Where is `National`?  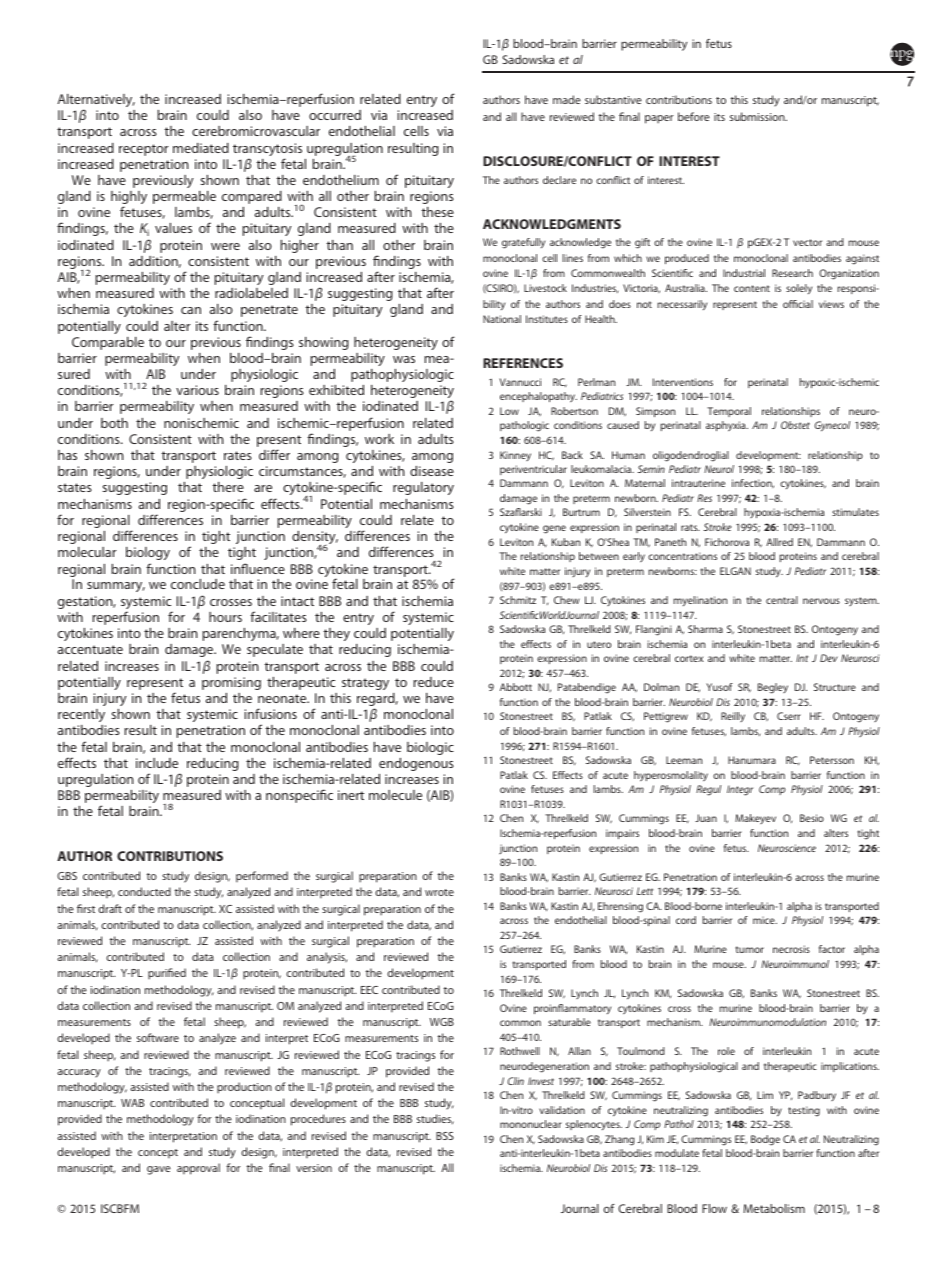
National is located at coordinates (502, 319).
